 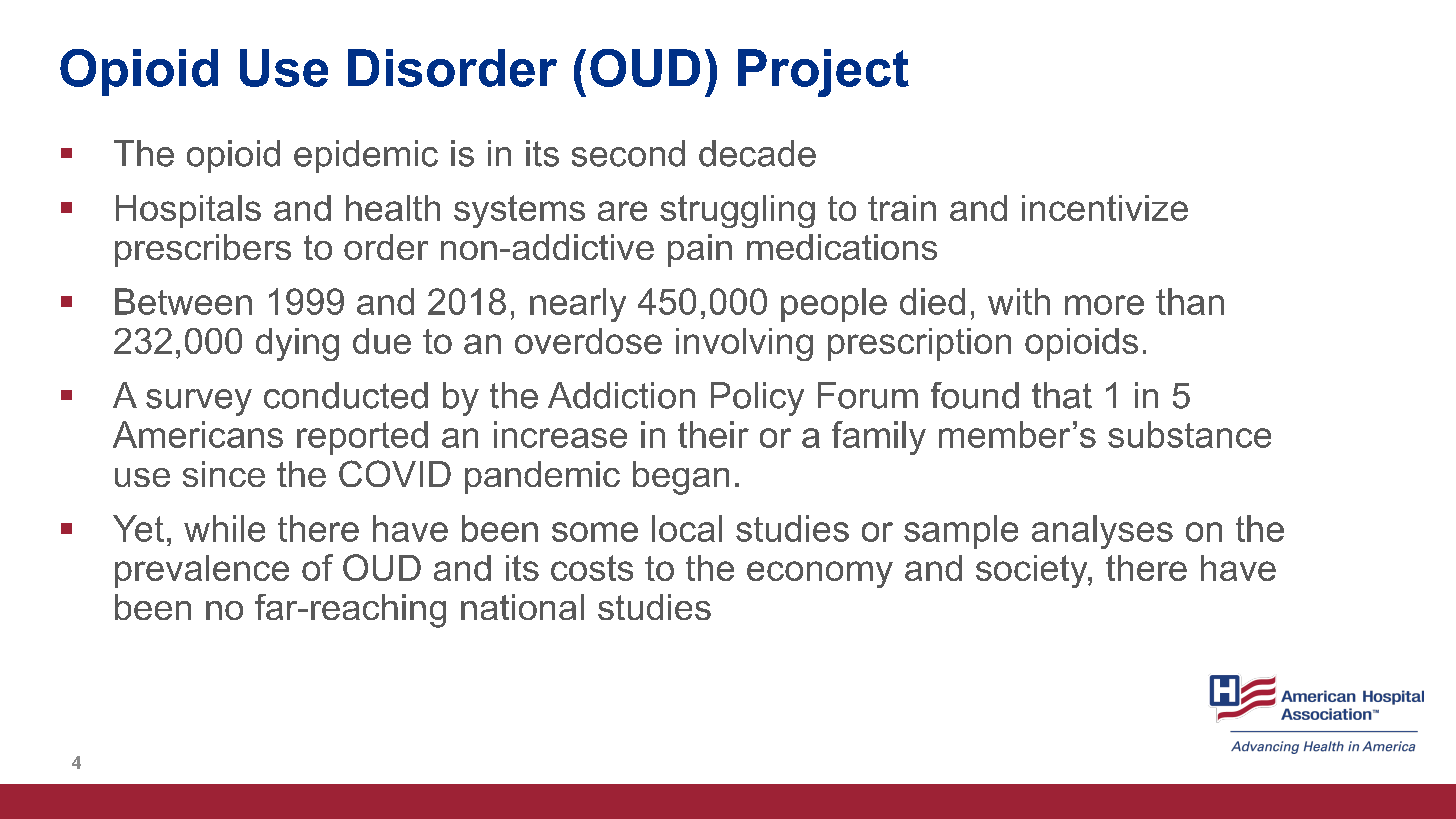 What do you see at coordinates (757, 153) in the page?
I see `decade` at bounding box center [757, 153].
